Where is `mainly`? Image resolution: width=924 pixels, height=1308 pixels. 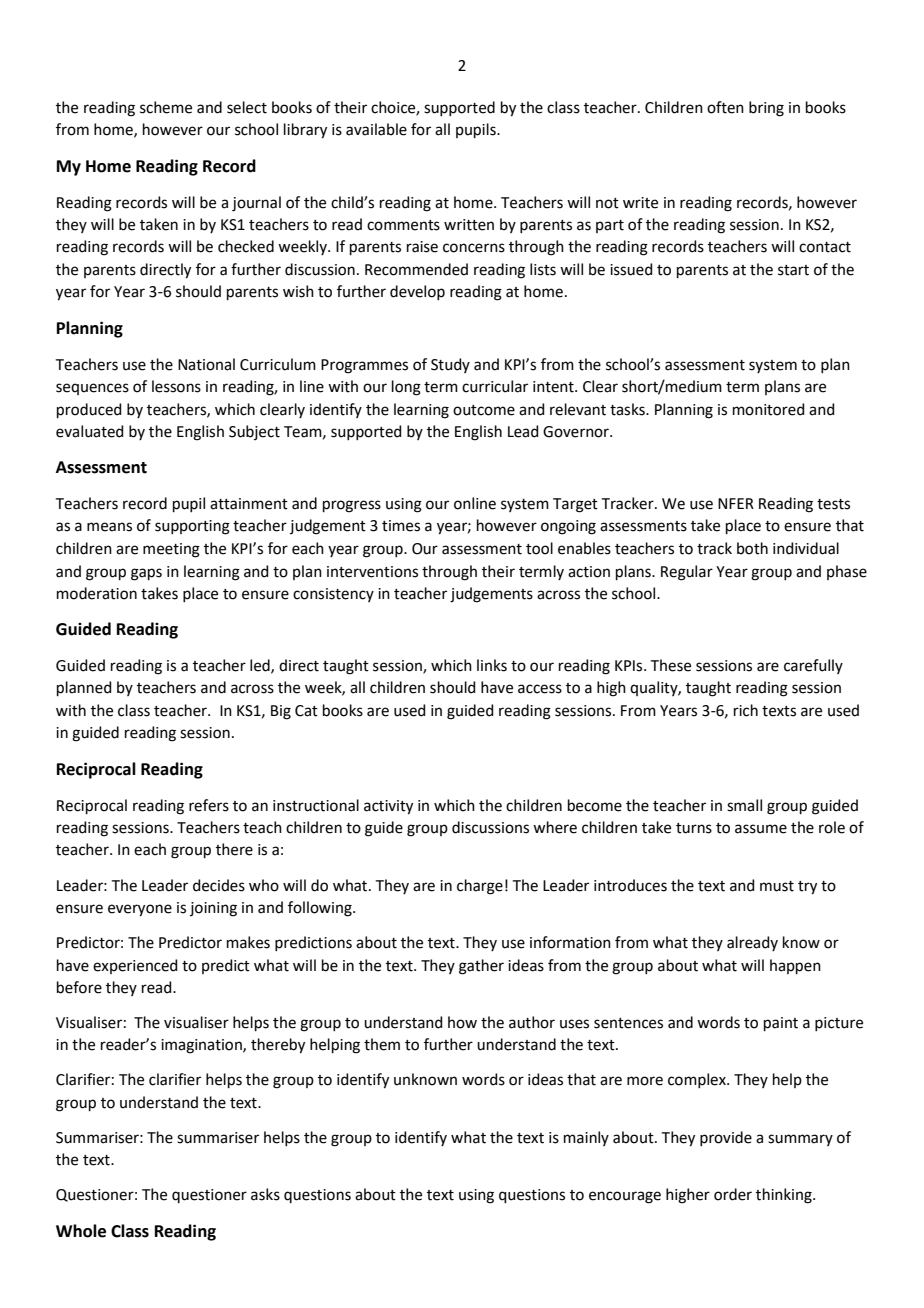 mainly is located at coordinates (586, 1138).
